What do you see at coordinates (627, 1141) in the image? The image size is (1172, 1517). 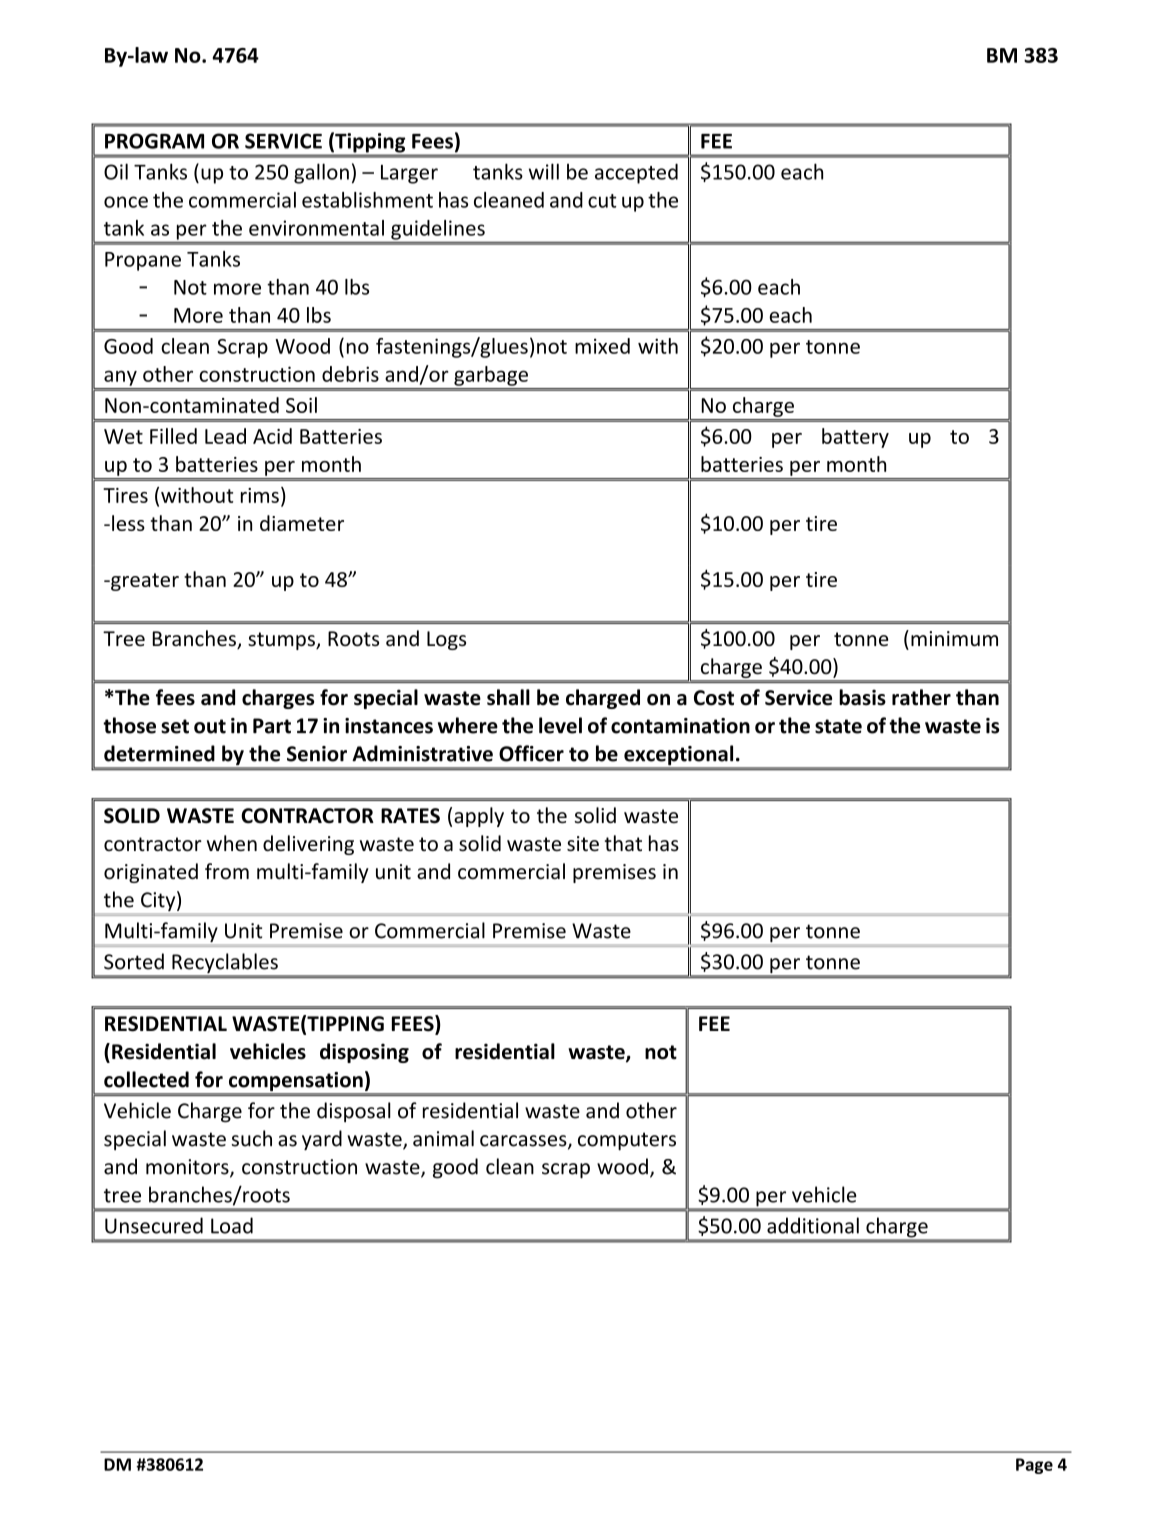 I see `computers` at bounding box center [627, 1141].
